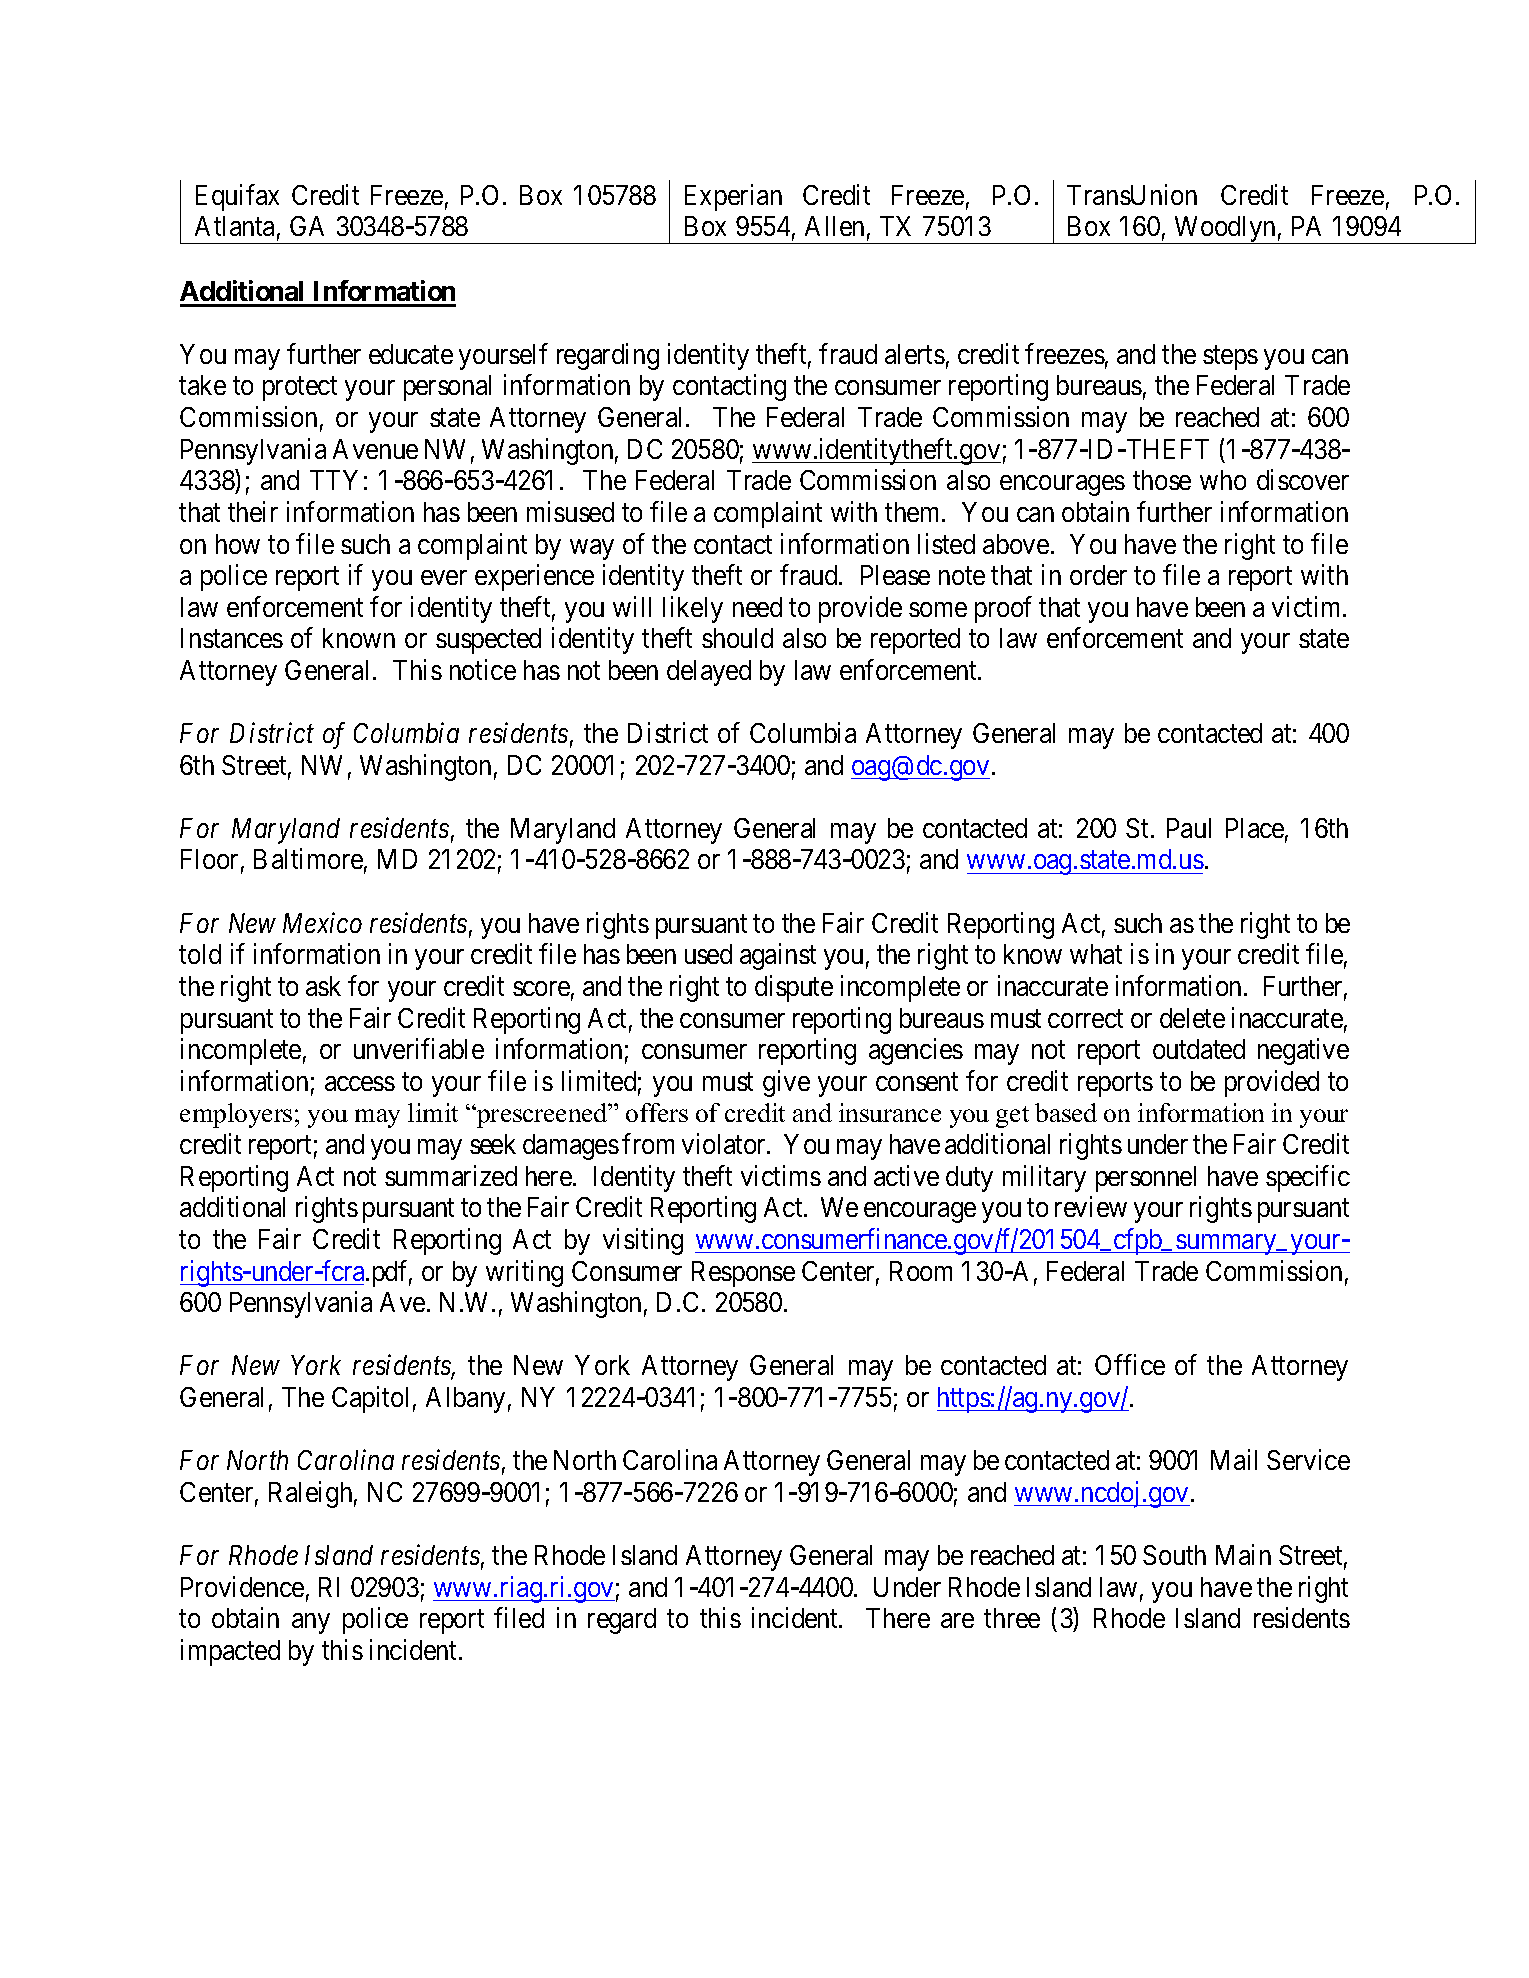 This document has width=1529, height=1978. I want to click on Mexico, so click(322, 923).
